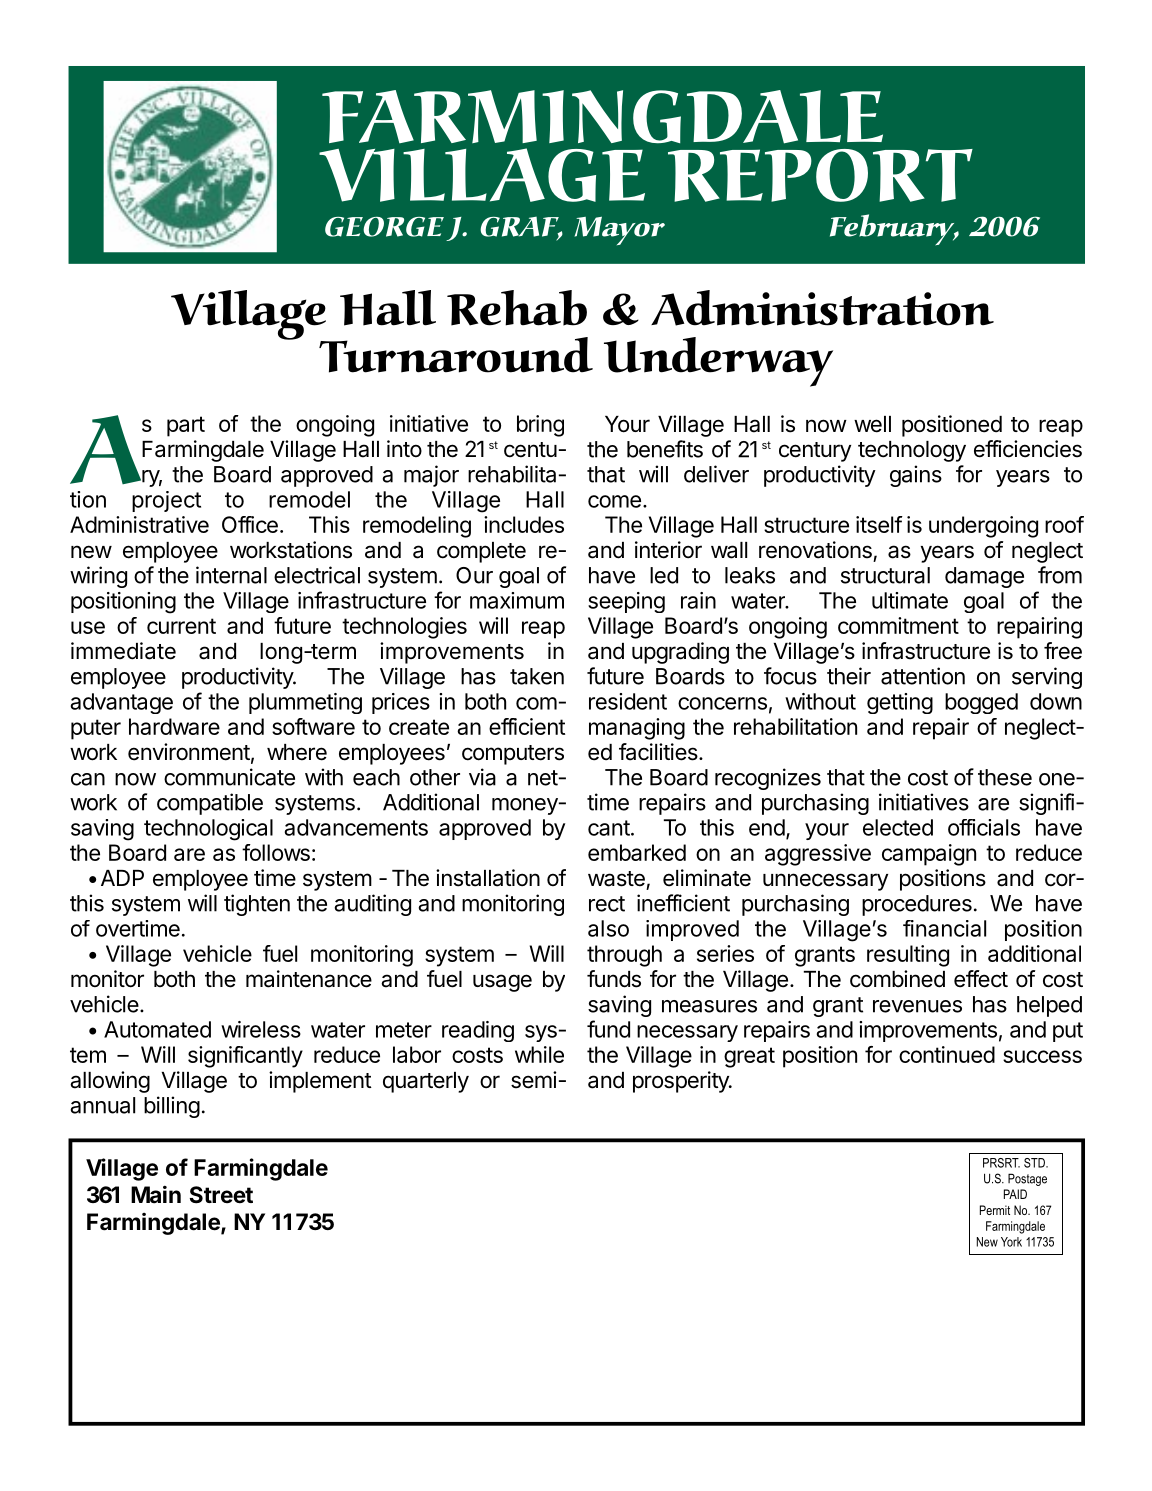  I want to click on REPORT, so click(820, 175).
